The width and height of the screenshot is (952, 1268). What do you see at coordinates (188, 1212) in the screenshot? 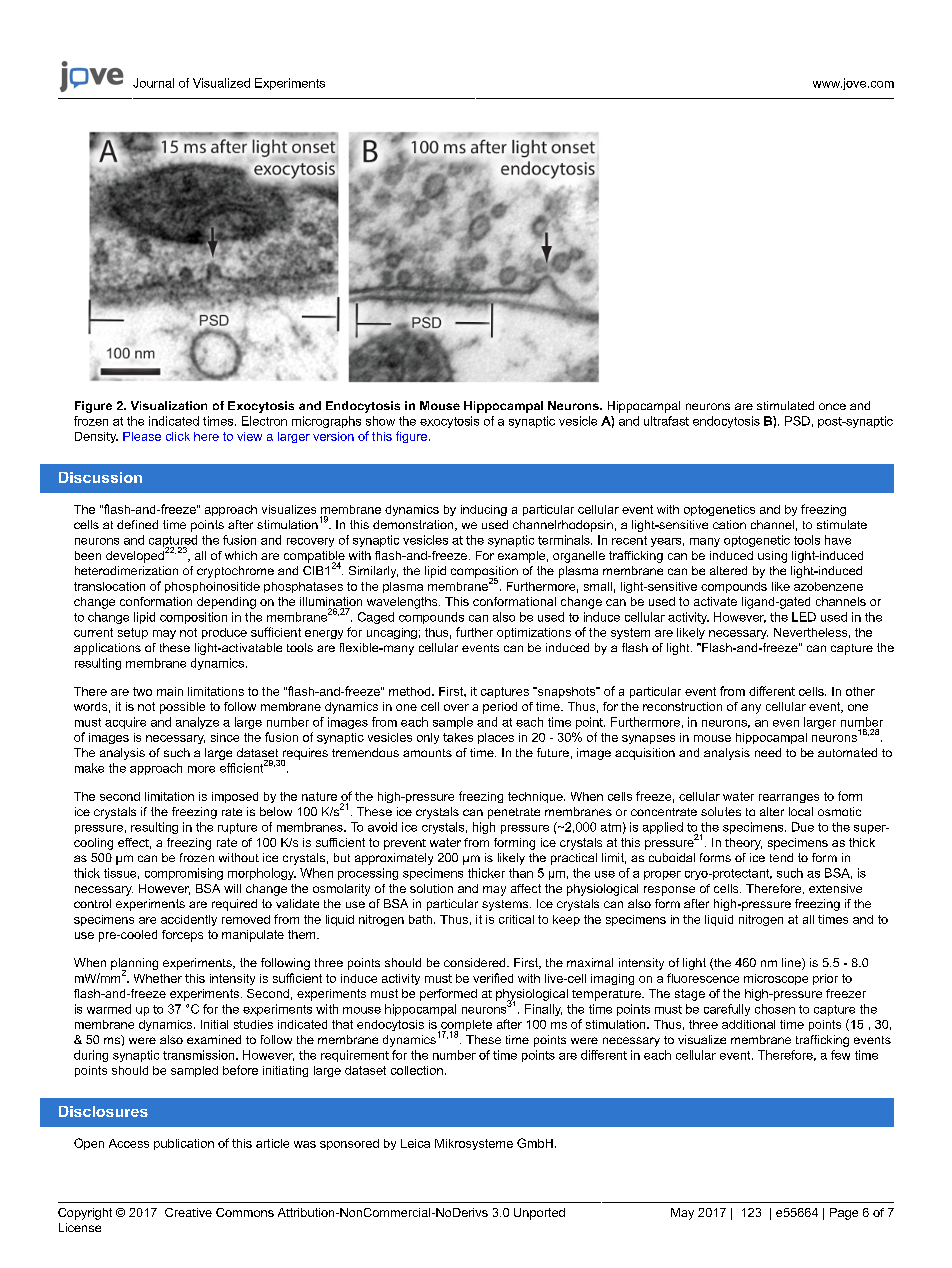
I see `Creative` at bounding box center [188, 1212].
